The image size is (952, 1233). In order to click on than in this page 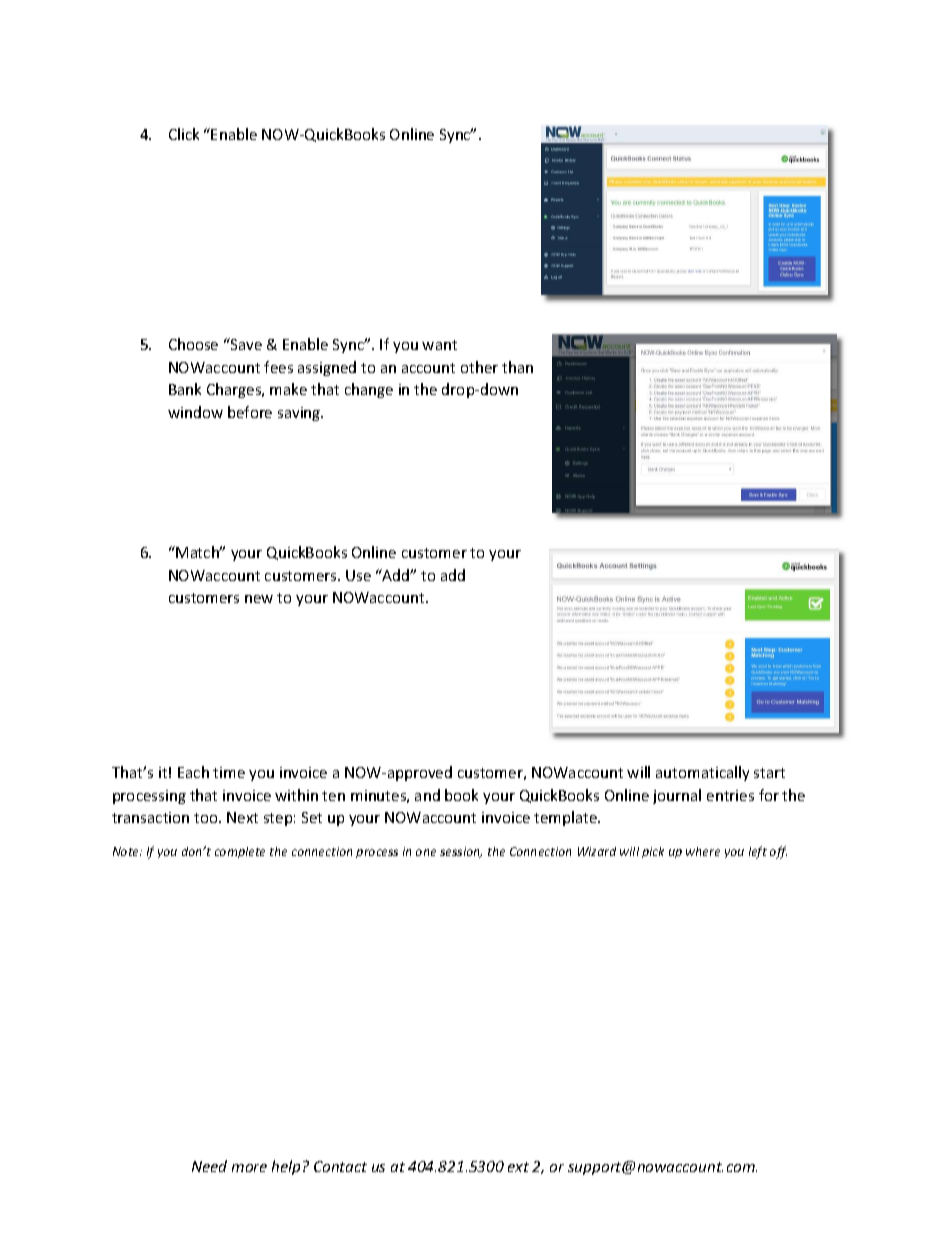, I will do `click(517, 367)`.
